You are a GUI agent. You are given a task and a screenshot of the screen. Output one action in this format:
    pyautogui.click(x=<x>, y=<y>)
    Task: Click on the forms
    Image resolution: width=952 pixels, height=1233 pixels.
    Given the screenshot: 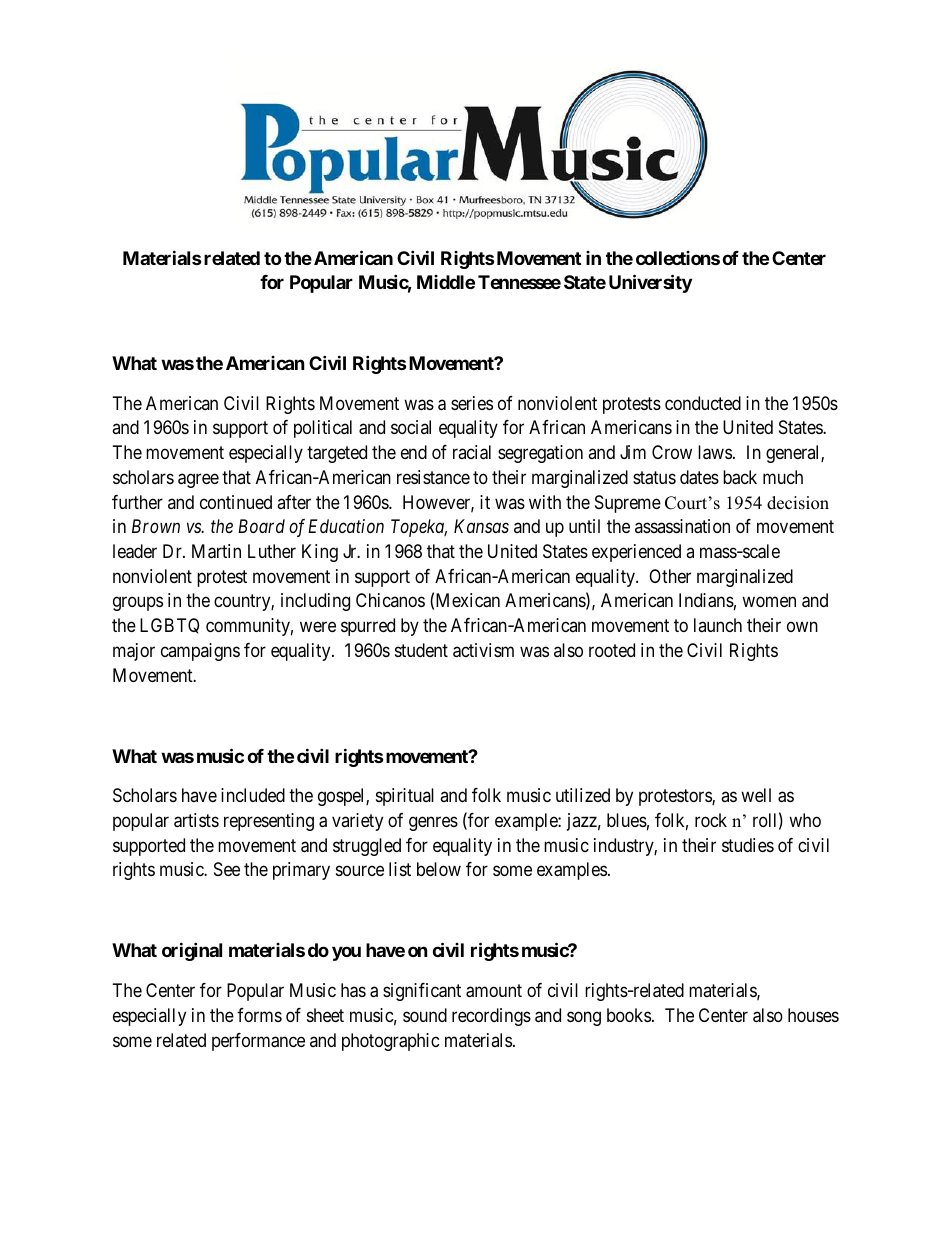 What is the action you would take?
    pyautogui.click(x=259, y=1015)
